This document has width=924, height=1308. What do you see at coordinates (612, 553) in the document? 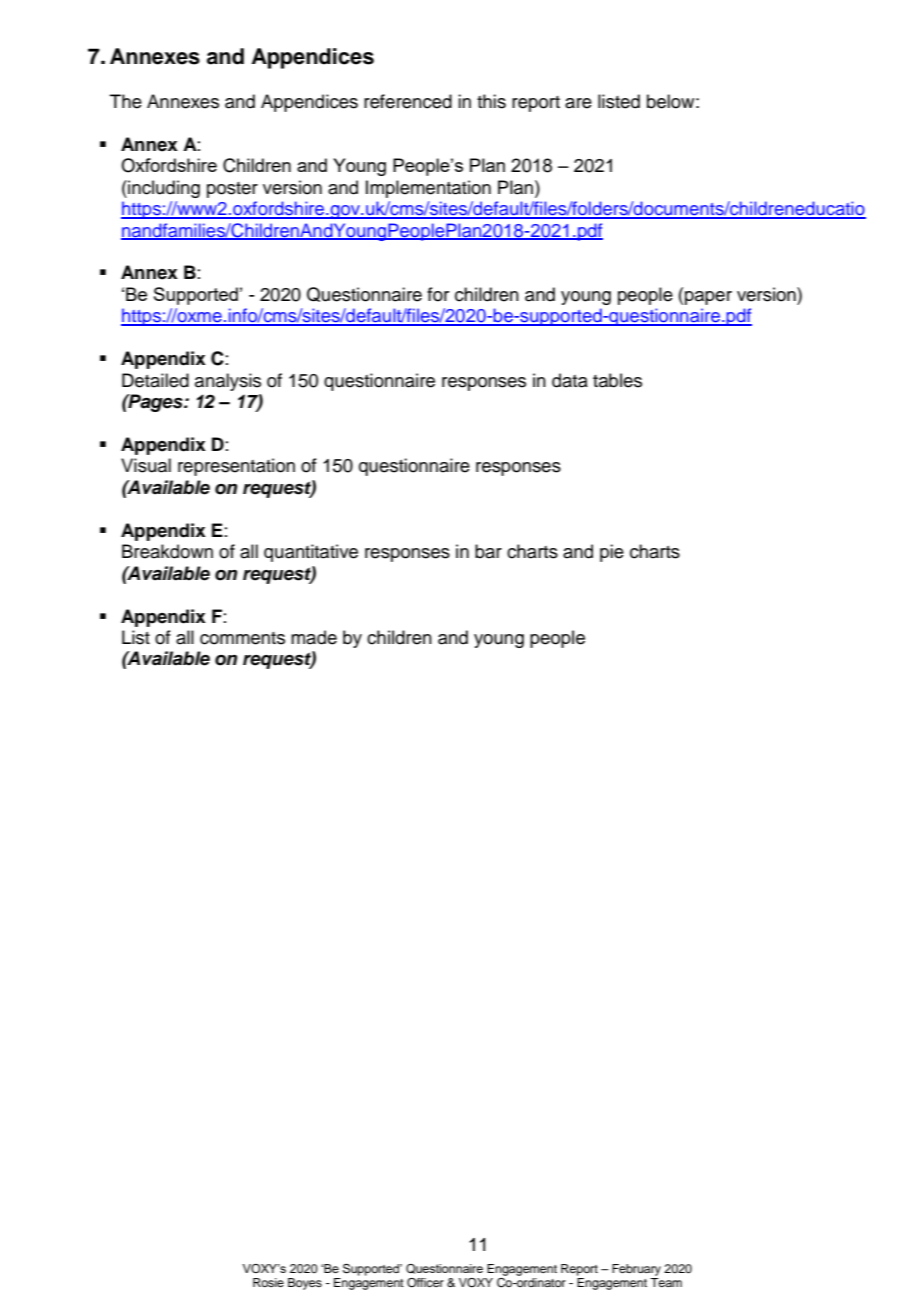
I see `pie` at bounding box center [612, 553].
